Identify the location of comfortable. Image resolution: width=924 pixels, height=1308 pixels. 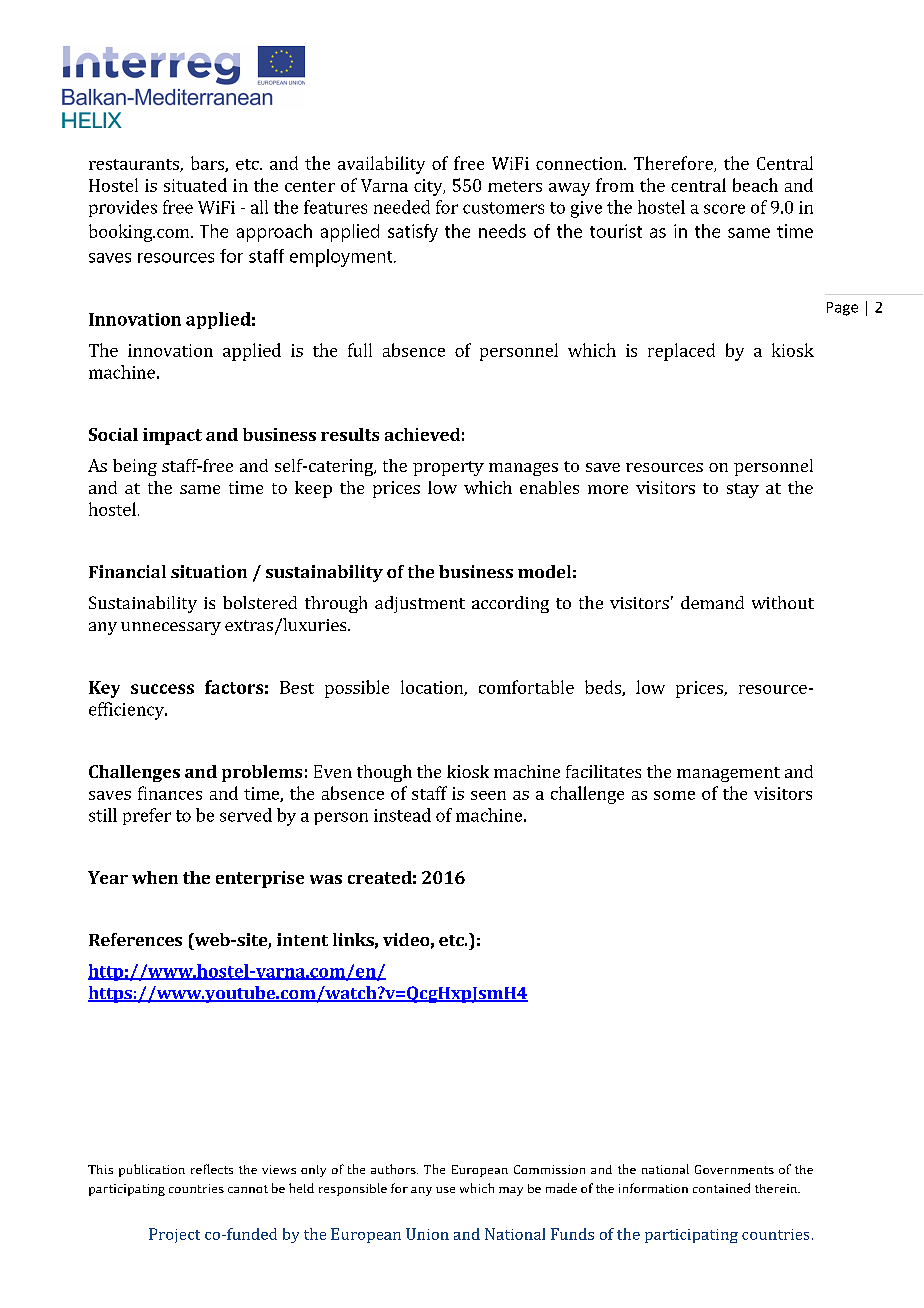
(526, 687).
